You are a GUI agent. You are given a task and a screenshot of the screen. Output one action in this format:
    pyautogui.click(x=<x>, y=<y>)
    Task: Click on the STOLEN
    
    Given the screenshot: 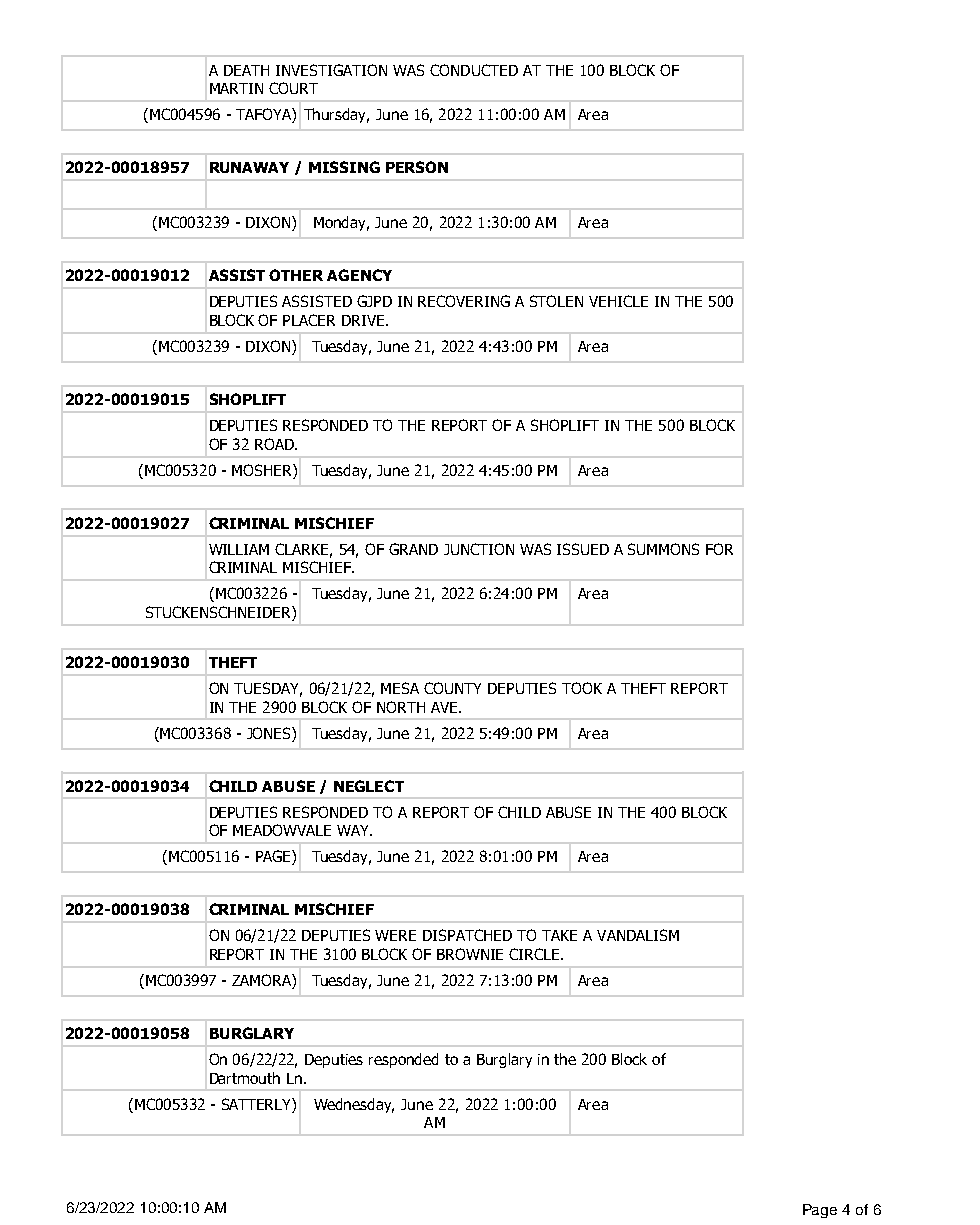 What is the action you would take?
    pyautogui.click(x=556, y=301)
